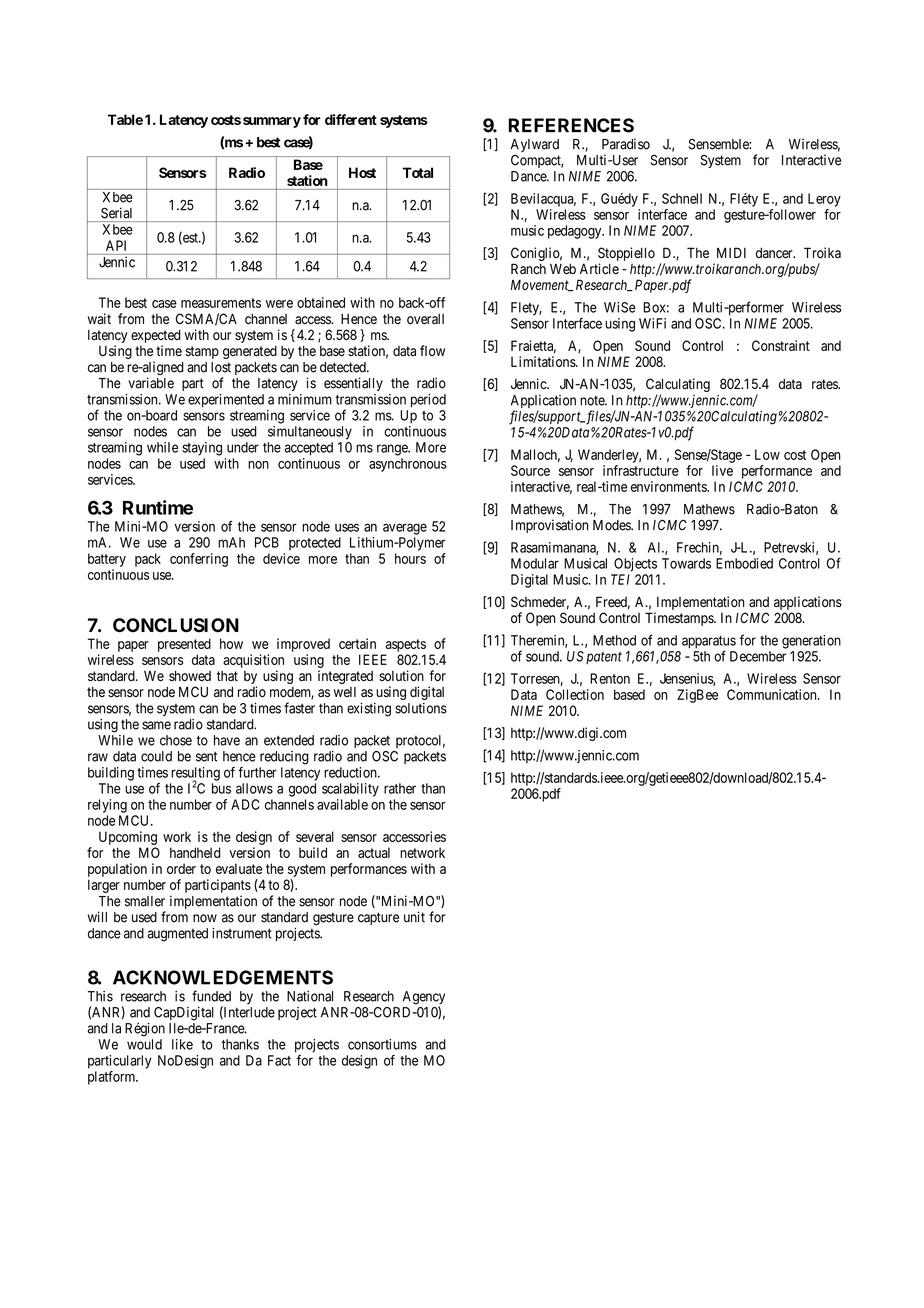 This document has height=1308, width=924. I want to click on lost, so click(221, 367).
